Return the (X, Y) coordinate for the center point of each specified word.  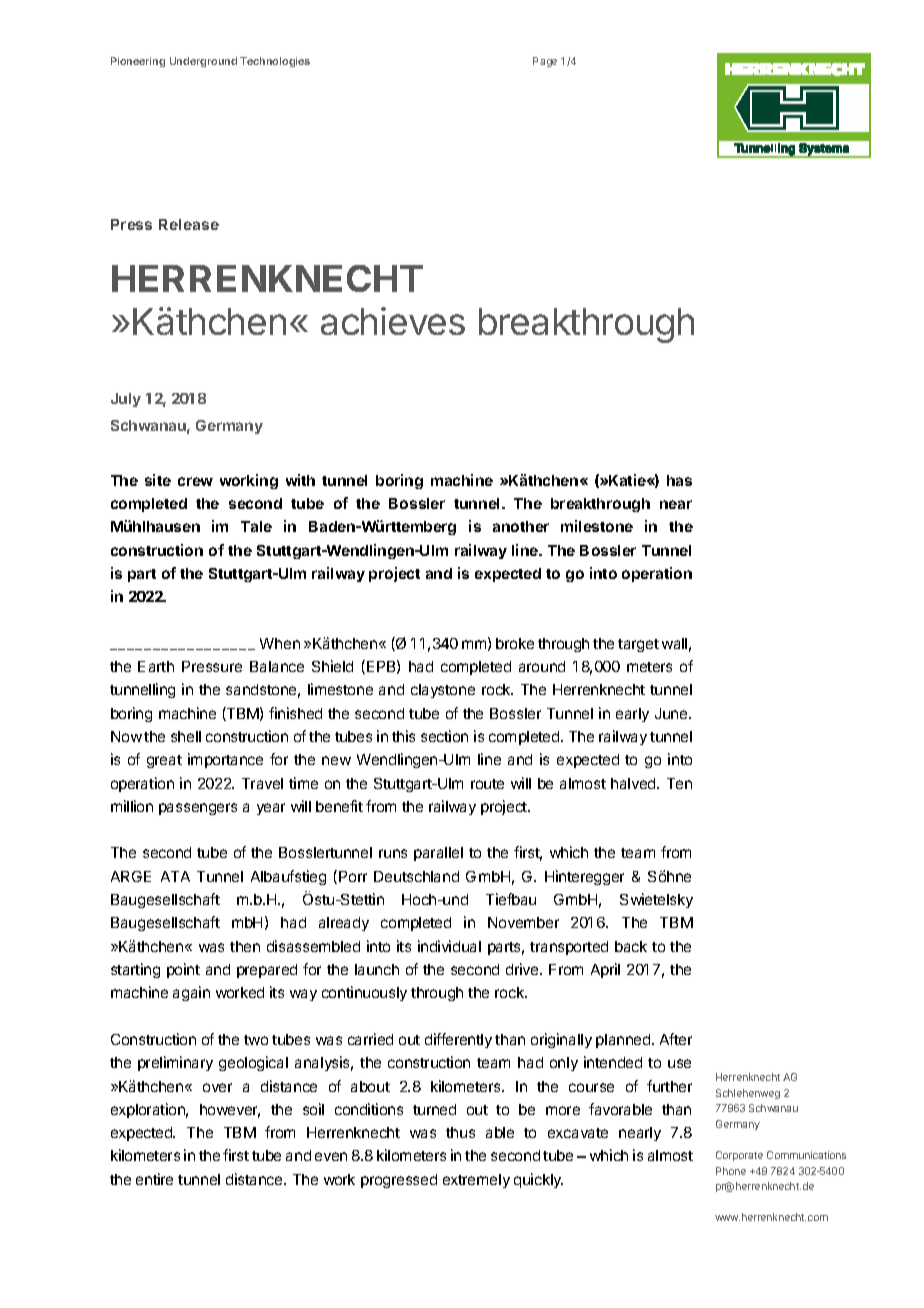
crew (195, 481)
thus (460, 1132)
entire (154, 1179)
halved (634, 783)
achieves (393, 321)
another (521, 526)
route (487, 784)
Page (545, 62)
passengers (198, 809)
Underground (203, 62)
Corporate (739, 1156)
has (679, 480)
